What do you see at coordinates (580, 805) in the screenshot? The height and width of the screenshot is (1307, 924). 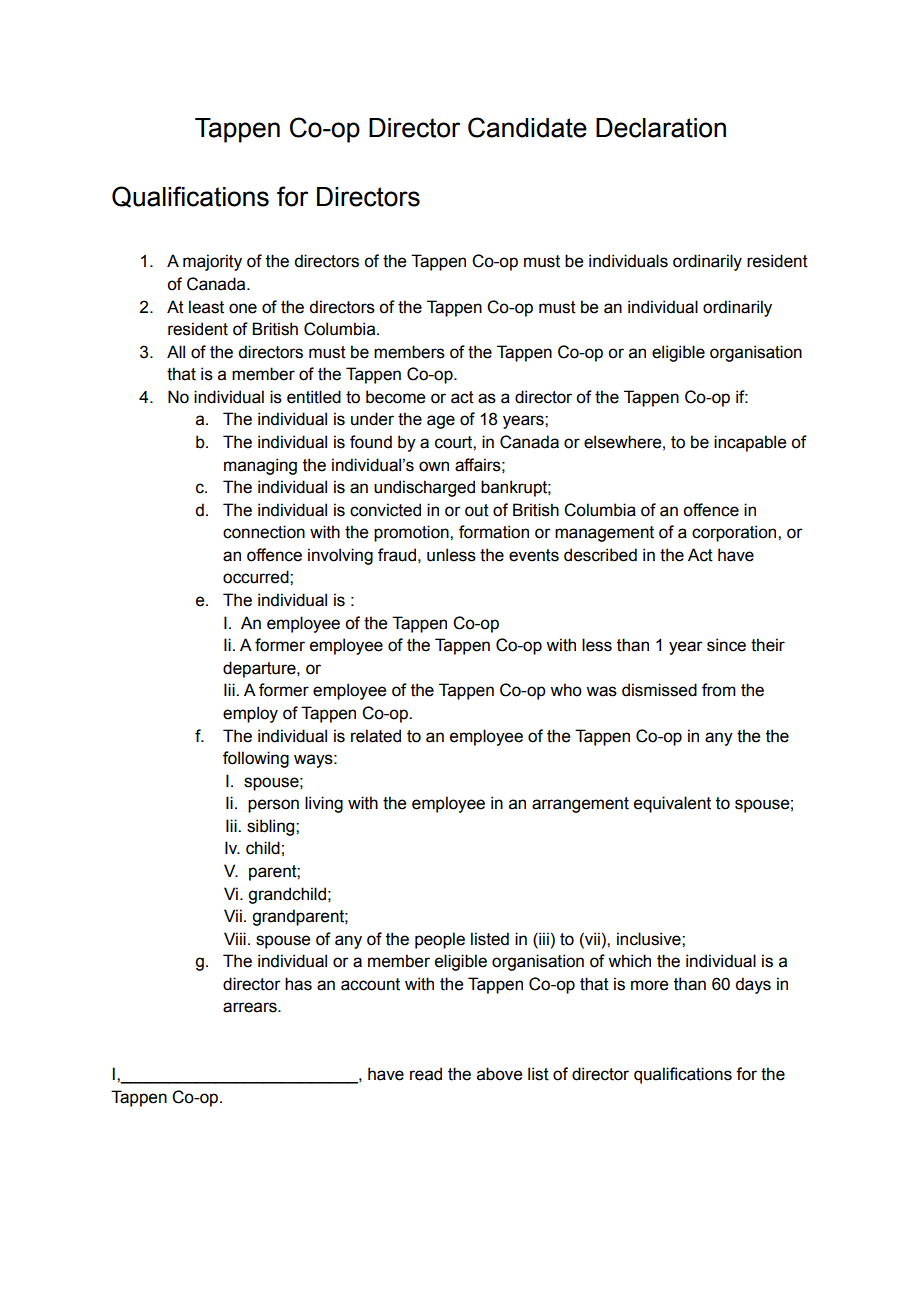 I see `arrangement` at bounding box center [580, 805].
